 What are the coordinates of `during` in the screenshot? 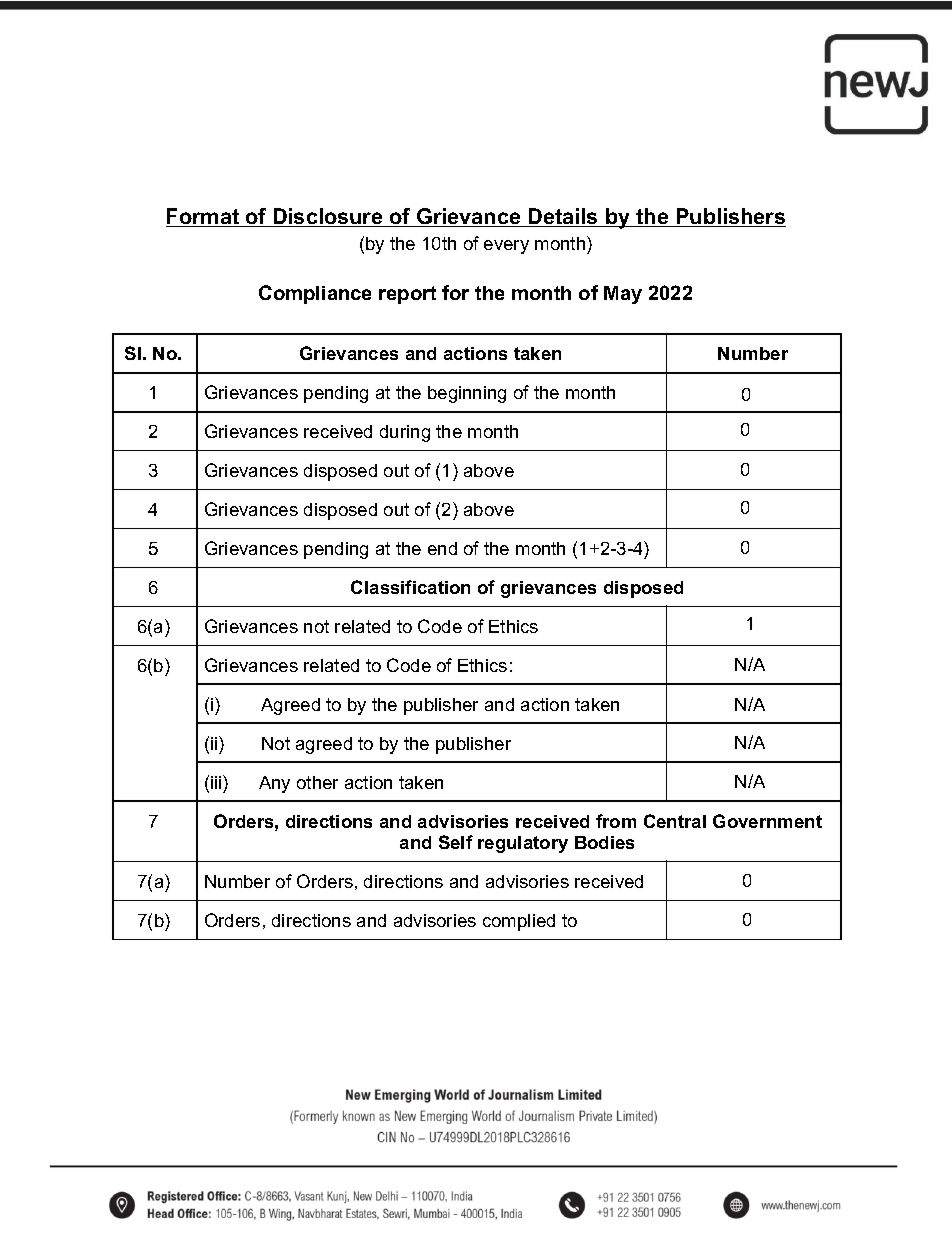 It's located at (405, 433).
